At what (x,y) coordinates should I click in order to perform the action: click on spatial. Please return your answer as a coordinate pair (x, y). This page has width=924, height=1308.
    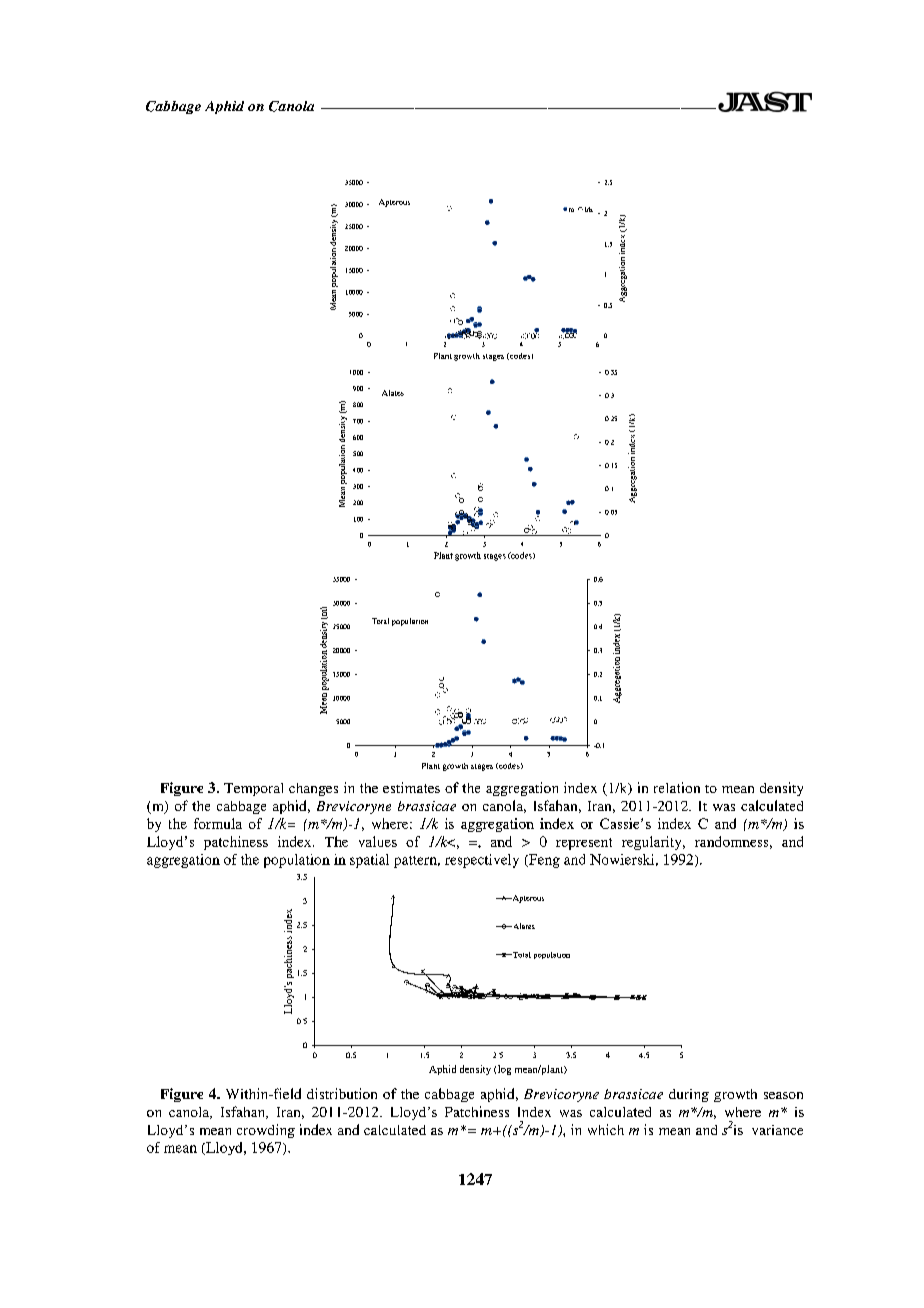
    Looking at the image, I should click on (369, 861).
